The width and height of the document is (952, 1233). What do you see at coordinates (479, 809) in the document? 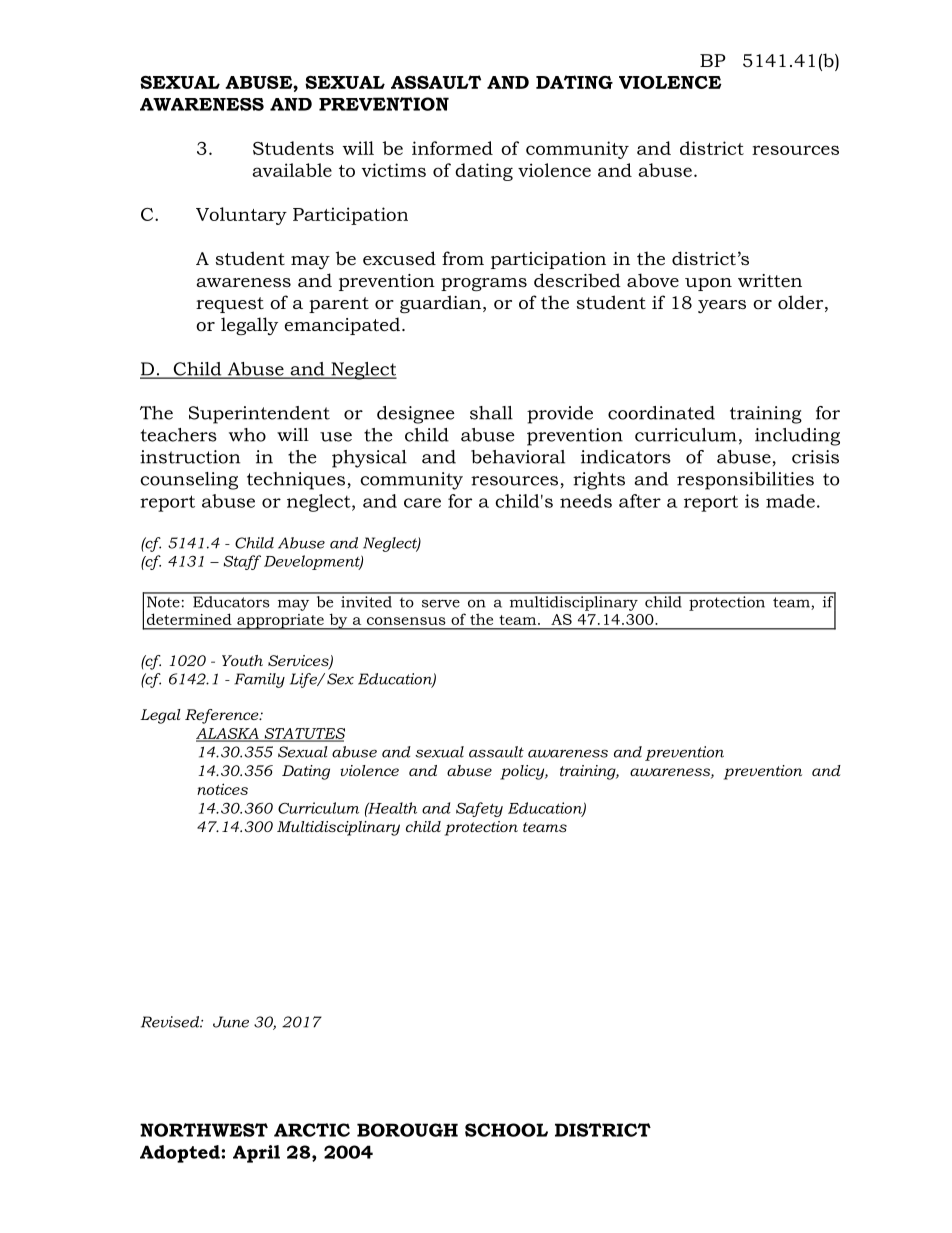
I see `Safety` at bounding box center [479, 809].
